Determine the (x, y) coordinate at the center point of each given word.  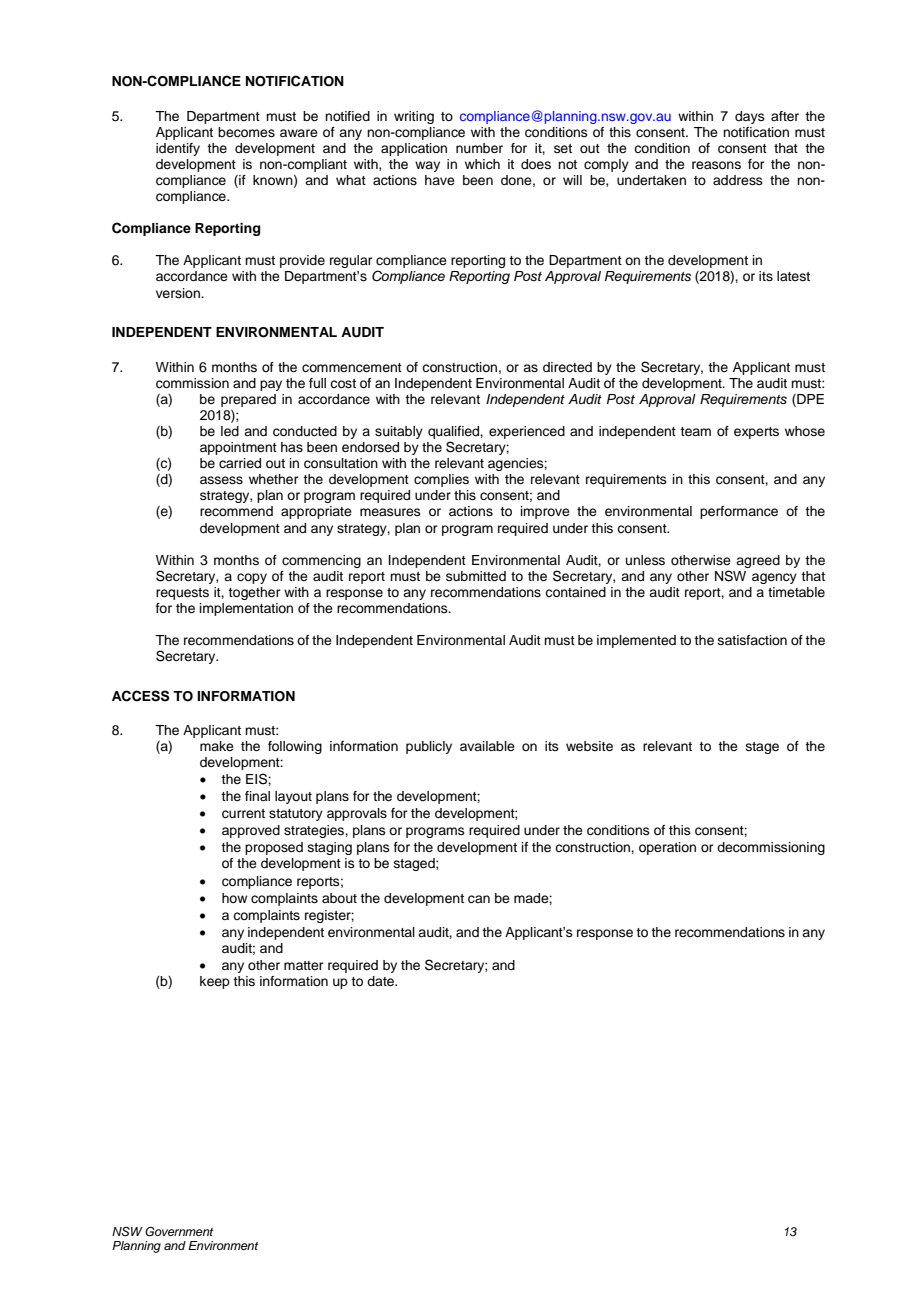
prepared (248, 400)
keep (215, 982)
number (479, 148)
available (487, 746)
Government (179, 1232)
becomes (246, 132)
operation (667, 848)
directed (567, 367)
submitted (476, 576)
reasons (716, 165)
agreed (758, 561)
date (381, 981)
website (589, 746)
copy (252, 578)
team (695, 431)
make (217, 746)
